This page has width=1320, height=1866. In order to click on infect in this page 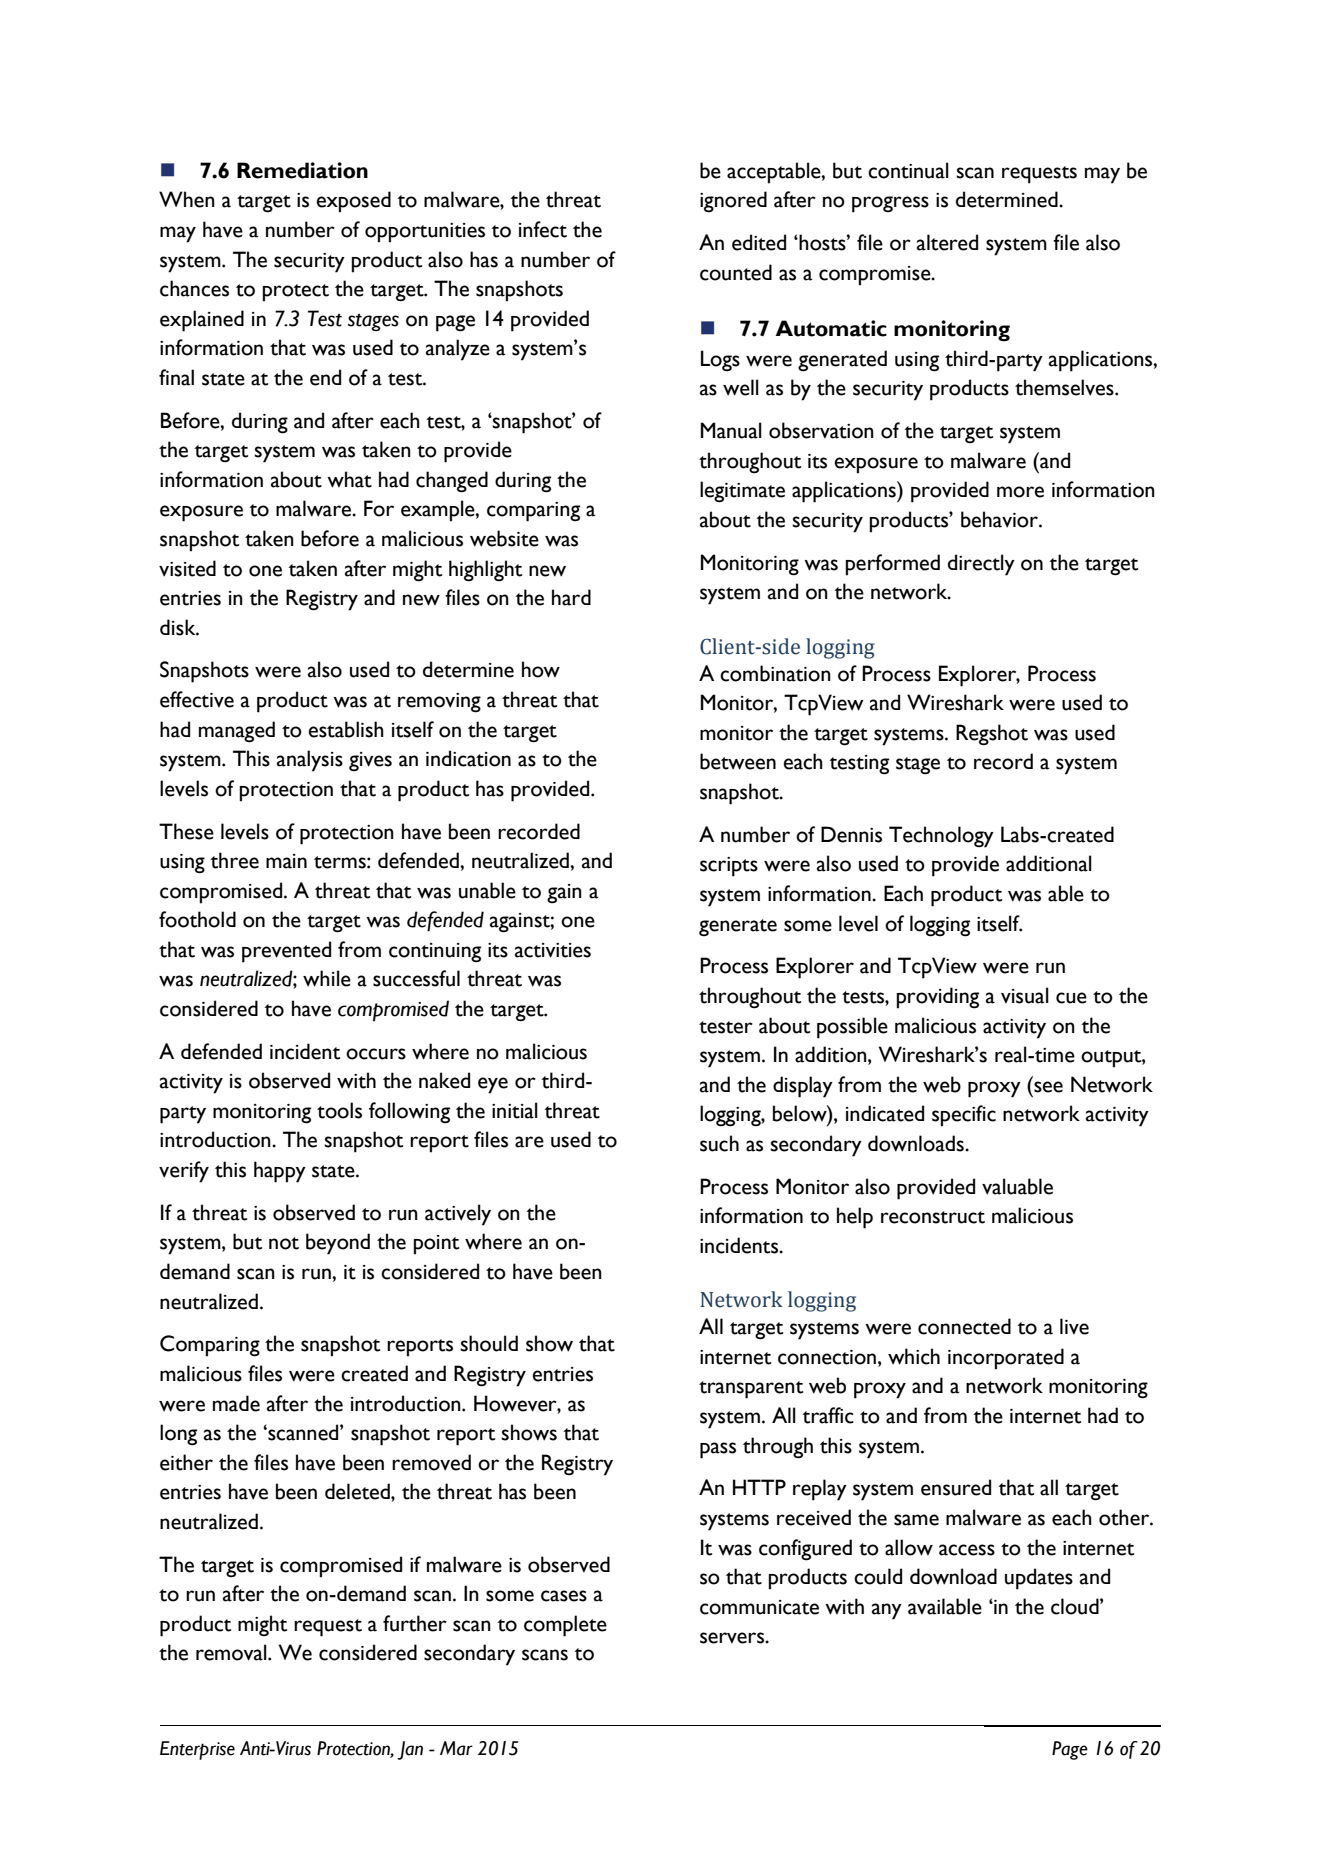, I will do `click(543, 229)`.
